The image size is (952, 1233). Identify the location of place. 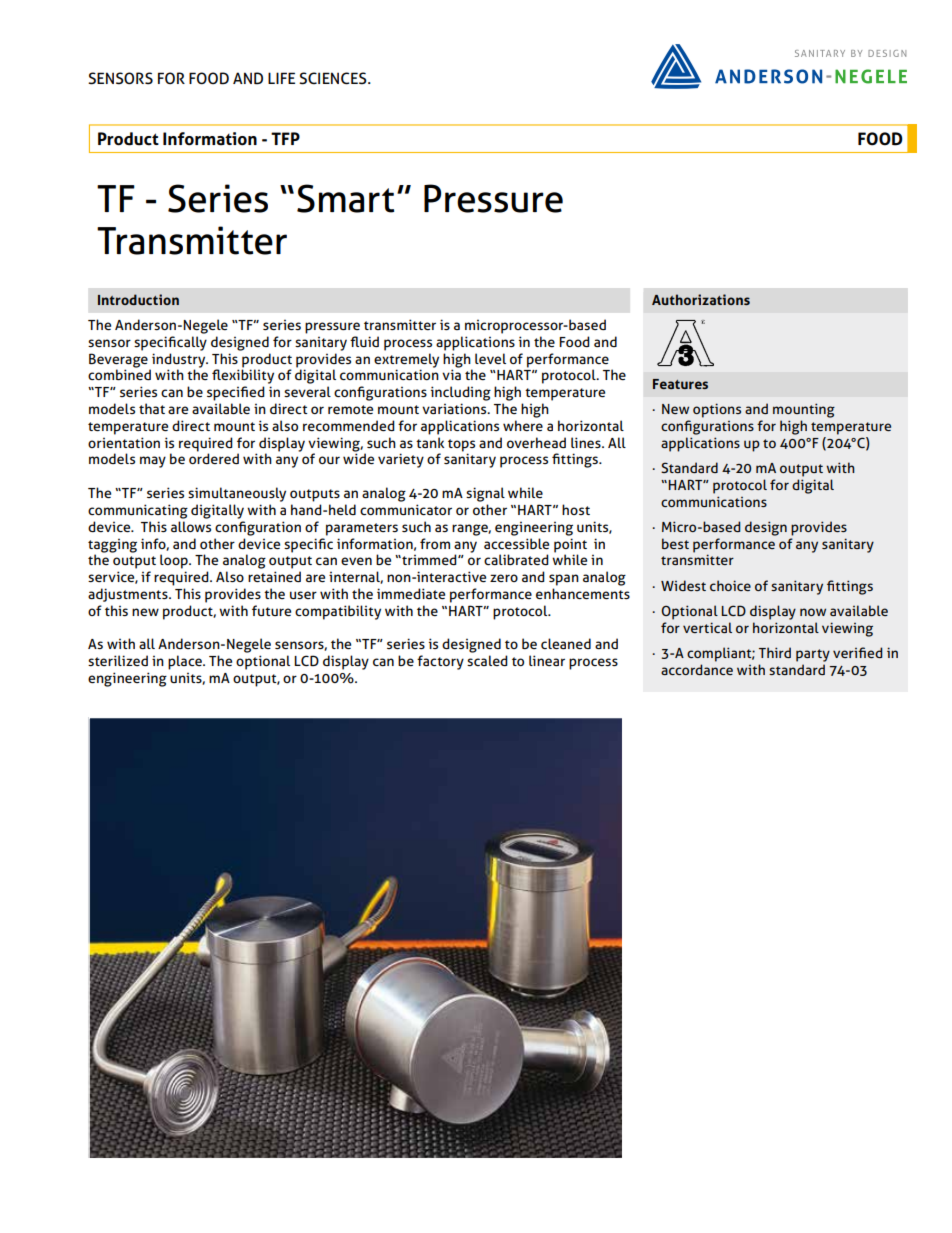
(186, 662).
